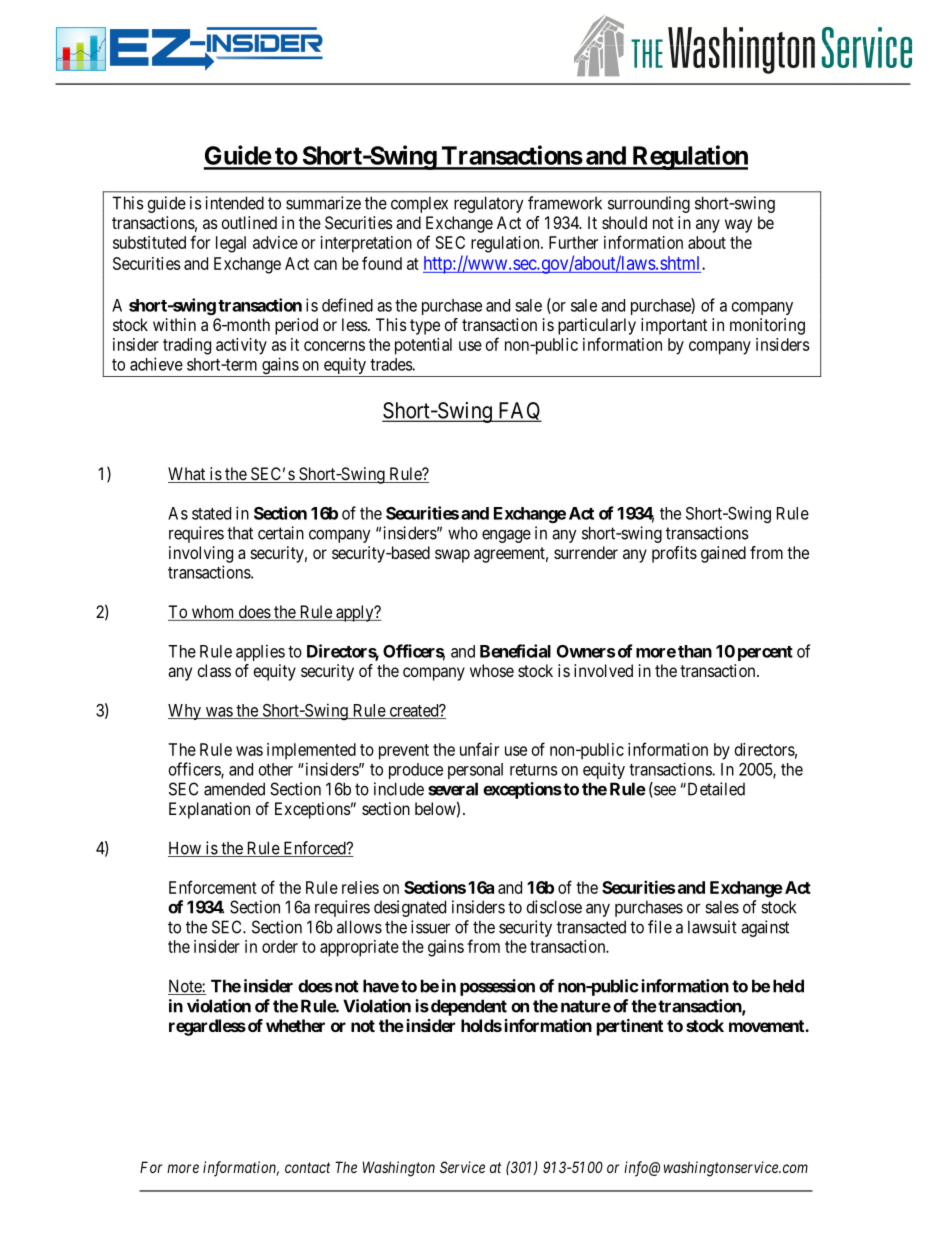 This image has height=1233, width=952. Describe the element at coordinates (723, 554) in the image. I see `gained` at that location.
